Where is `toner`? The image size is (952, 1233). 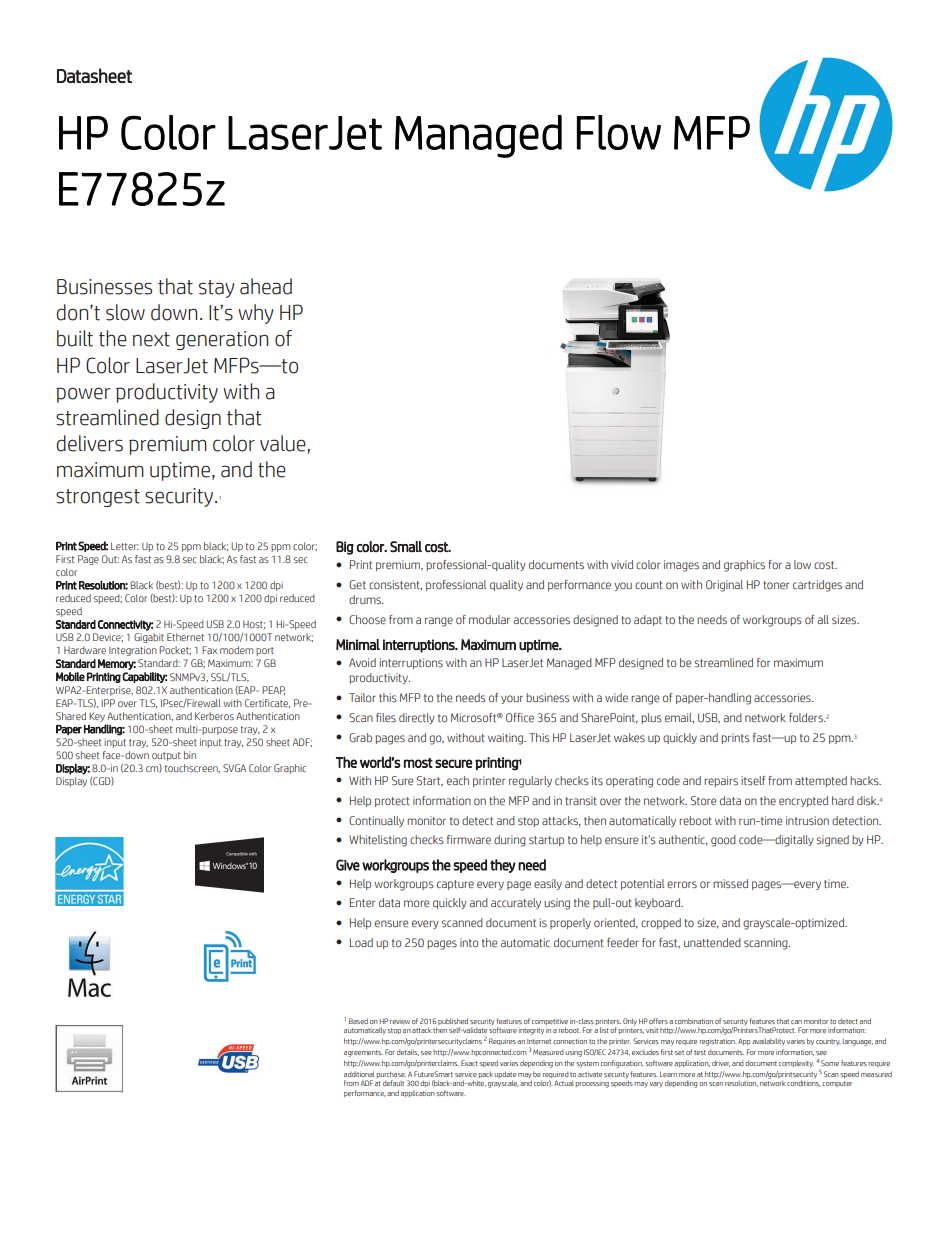
toner is located at coordinates (776, 585).
